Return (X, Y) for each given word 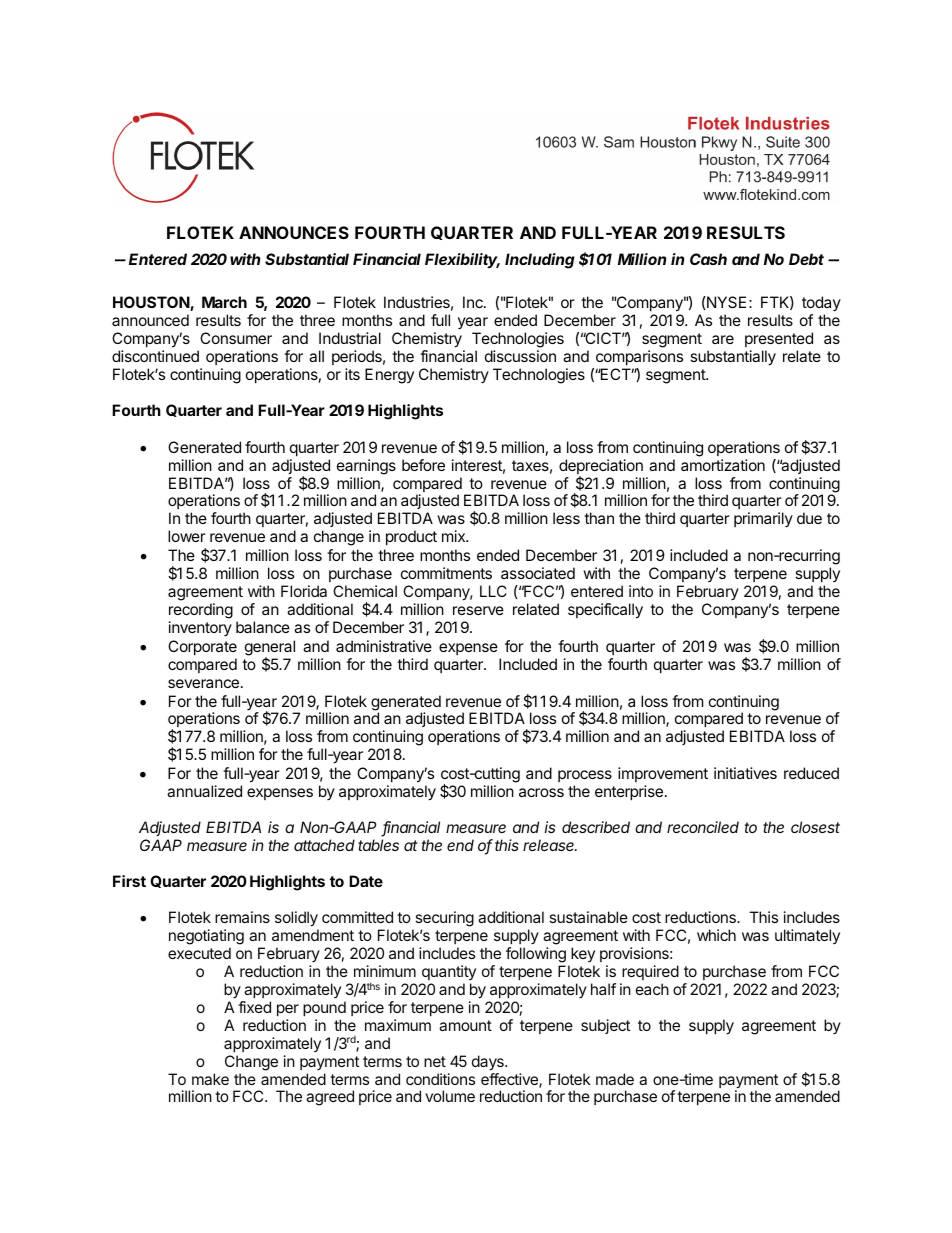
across (541, 792)
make (210, 1079)
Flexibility (462, 260)
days (489, 1063)
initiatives (745, 773)
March (224, 302)
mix (455, 536)
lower (187, 536)
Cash (708, 259)
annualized (204, 791)
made (615, 1079)
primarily (763, 519)
